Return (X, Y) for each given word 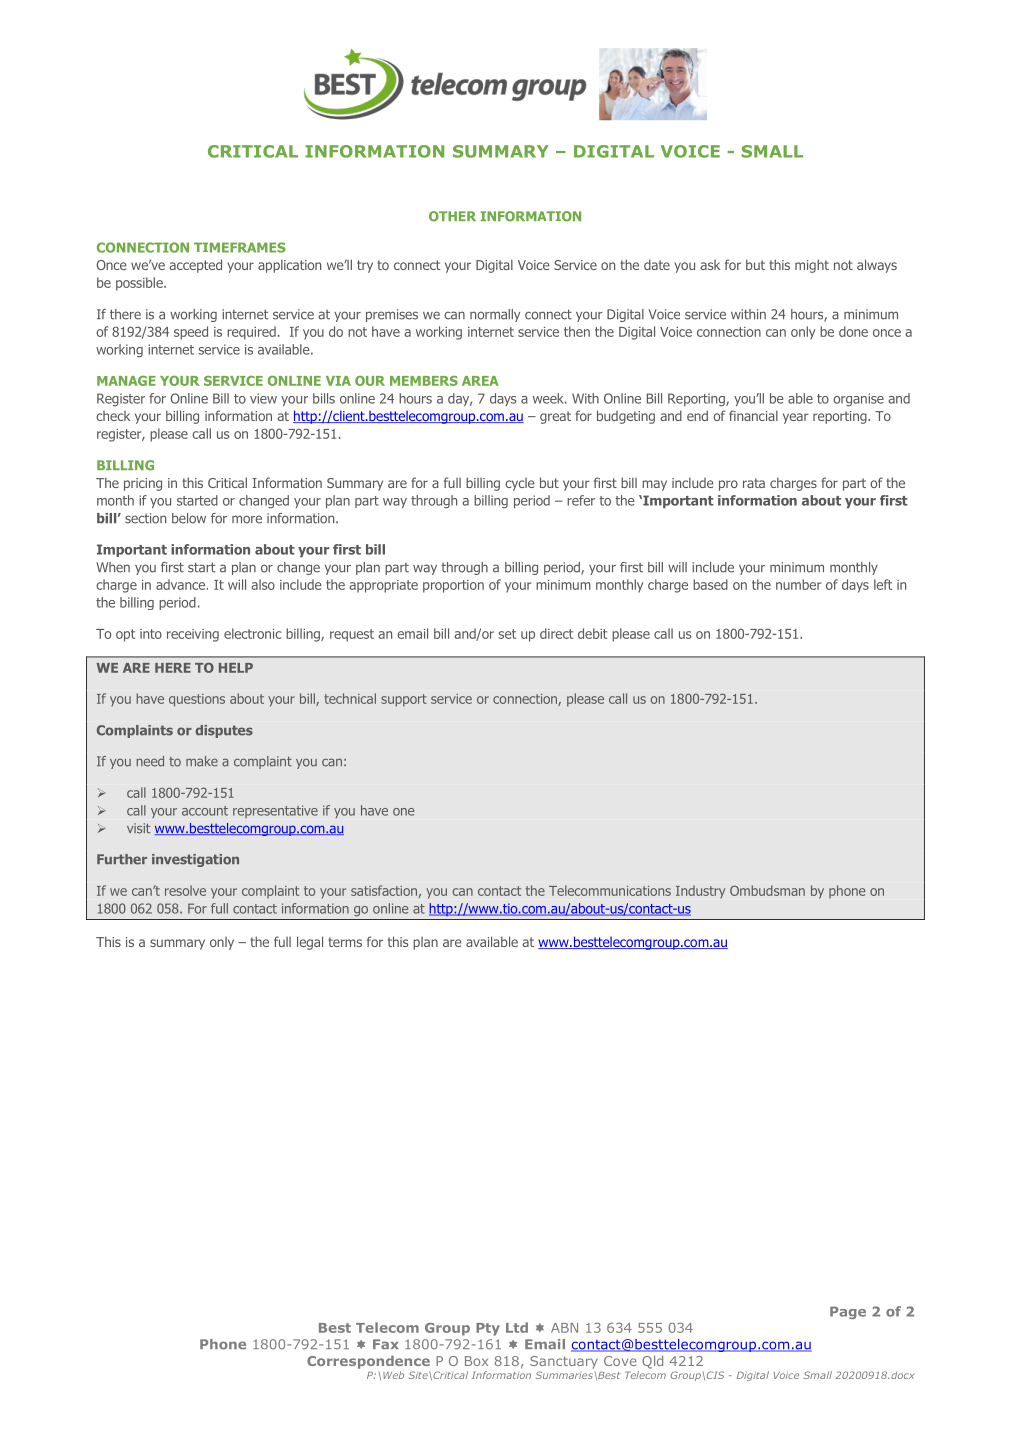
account (205, 811)
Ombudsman (767, 890)
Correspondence (368, 1362)
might (812, 266)
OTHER (452, 216)
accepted (195, 266)
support (404, 700)
